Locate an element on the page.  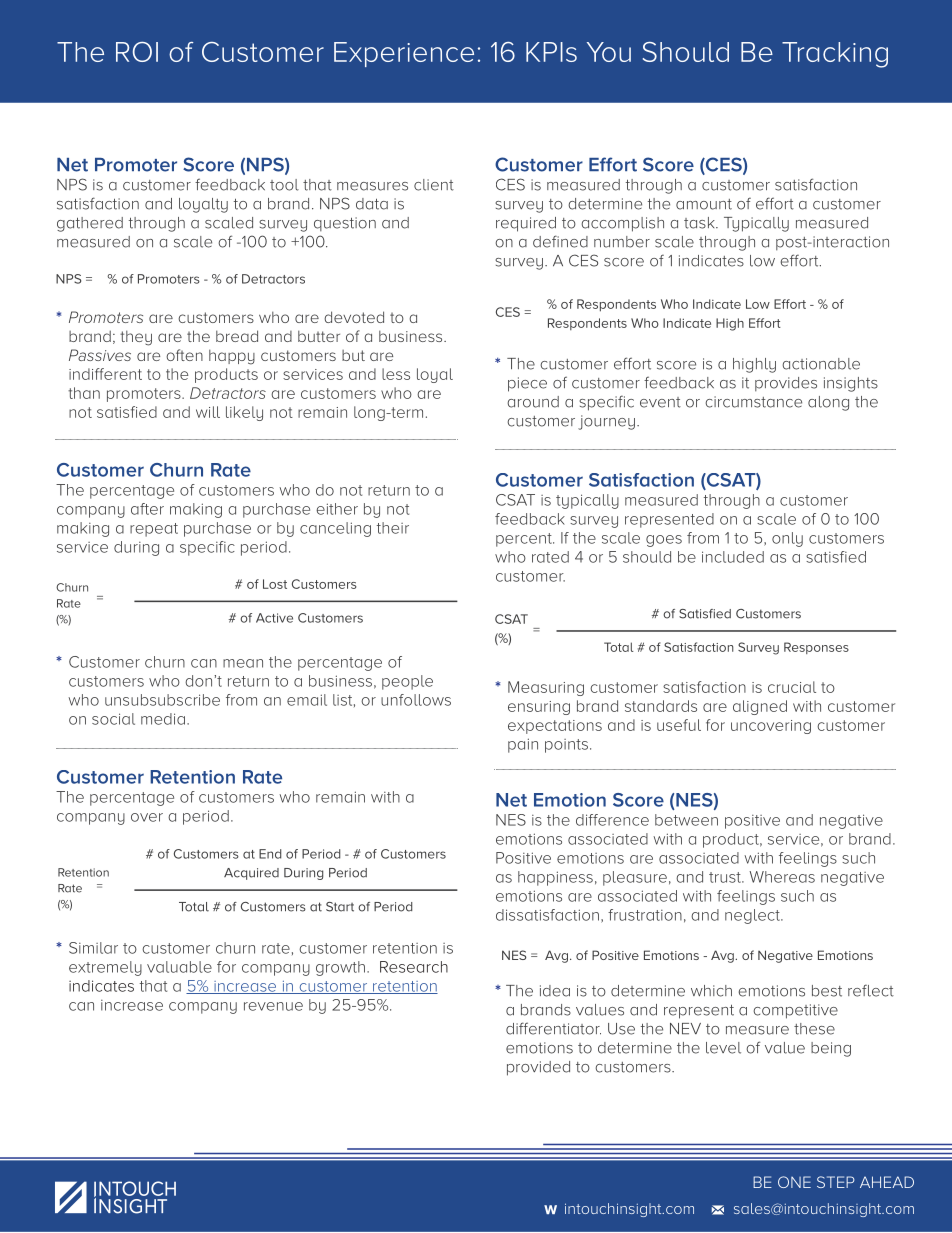
Measuring is located at coordinates (546, 688).
